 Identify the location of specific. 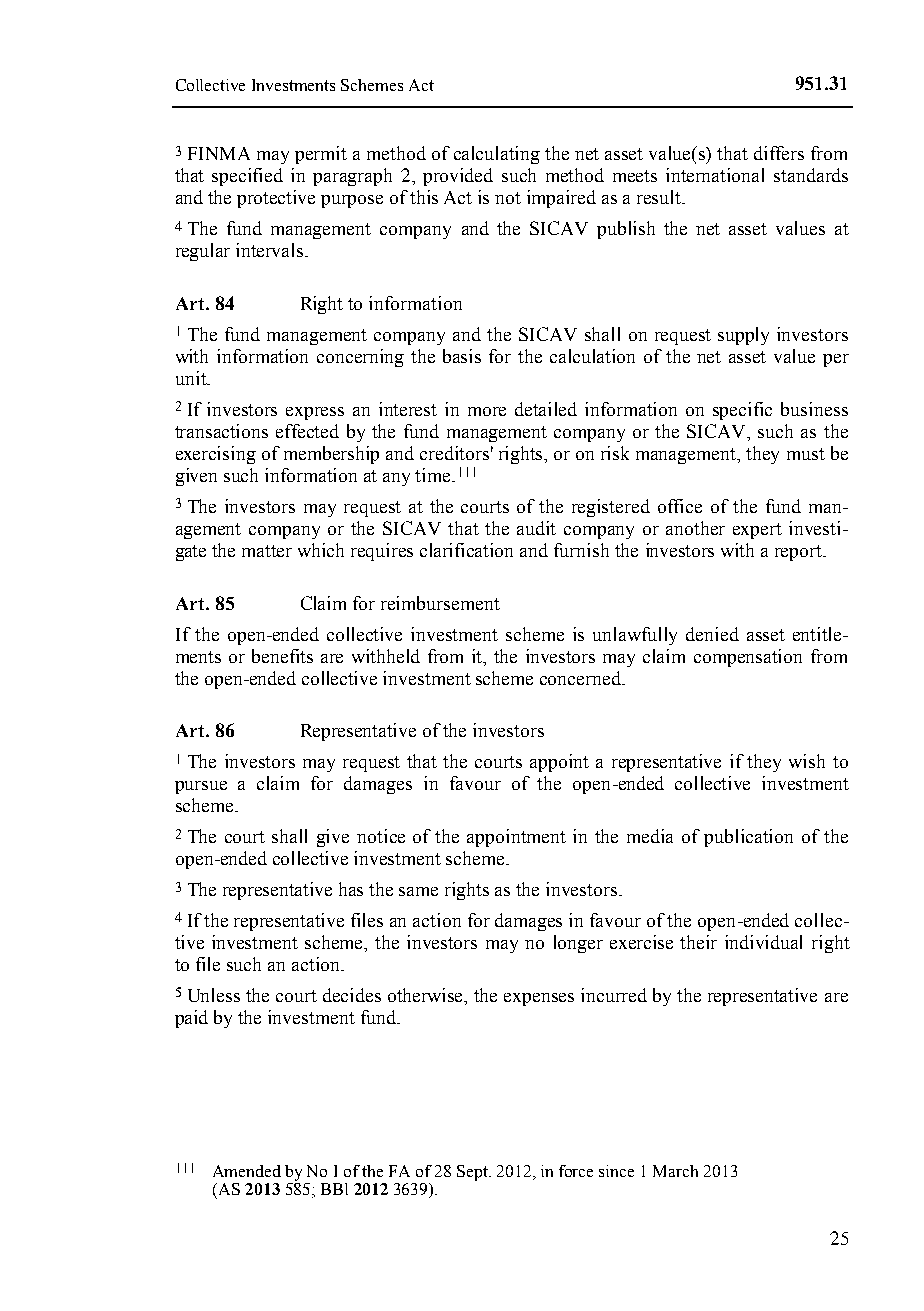
(742, 411).
